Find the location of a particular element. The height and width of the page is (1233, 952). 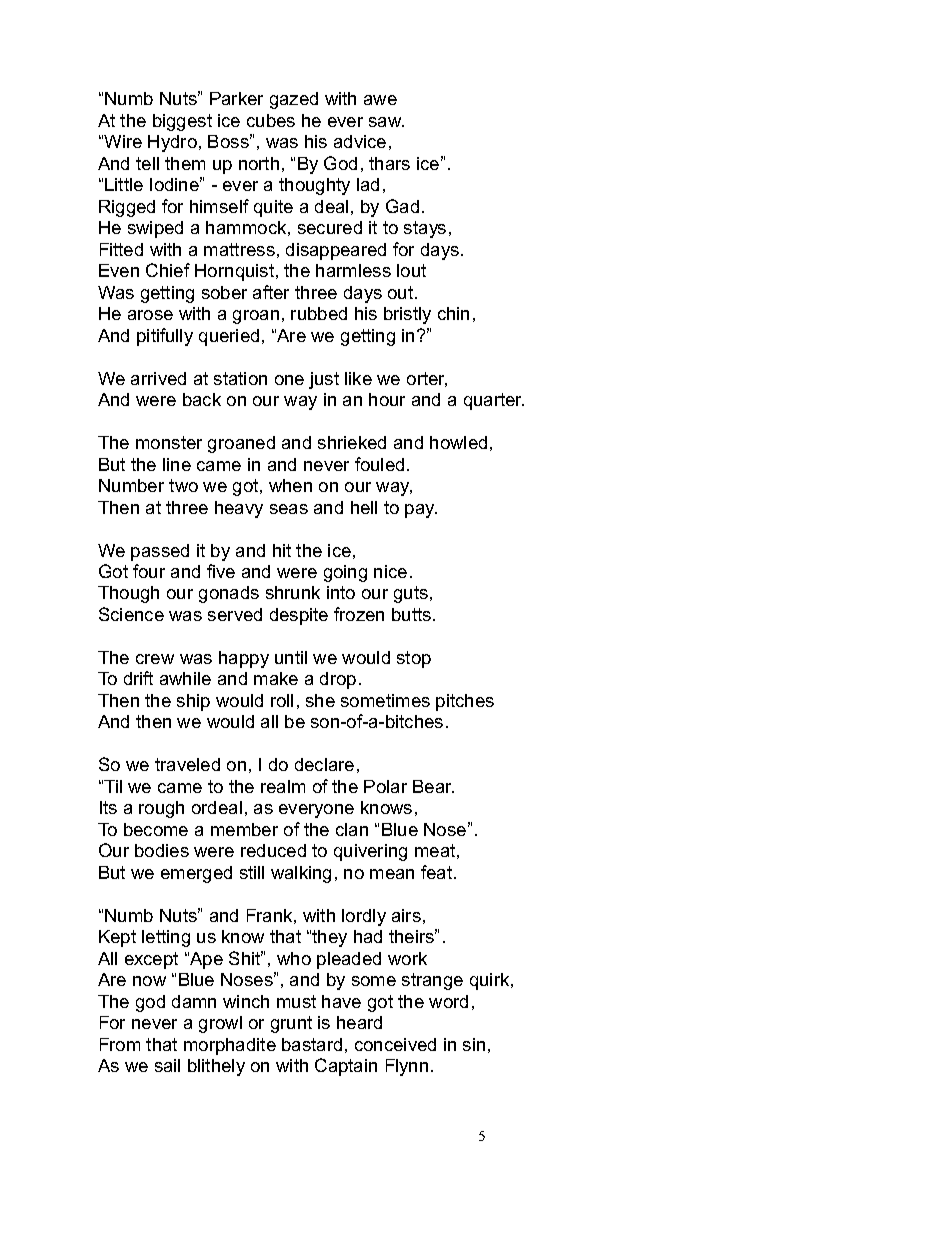

pitches is located at coordinates (465, 702).
